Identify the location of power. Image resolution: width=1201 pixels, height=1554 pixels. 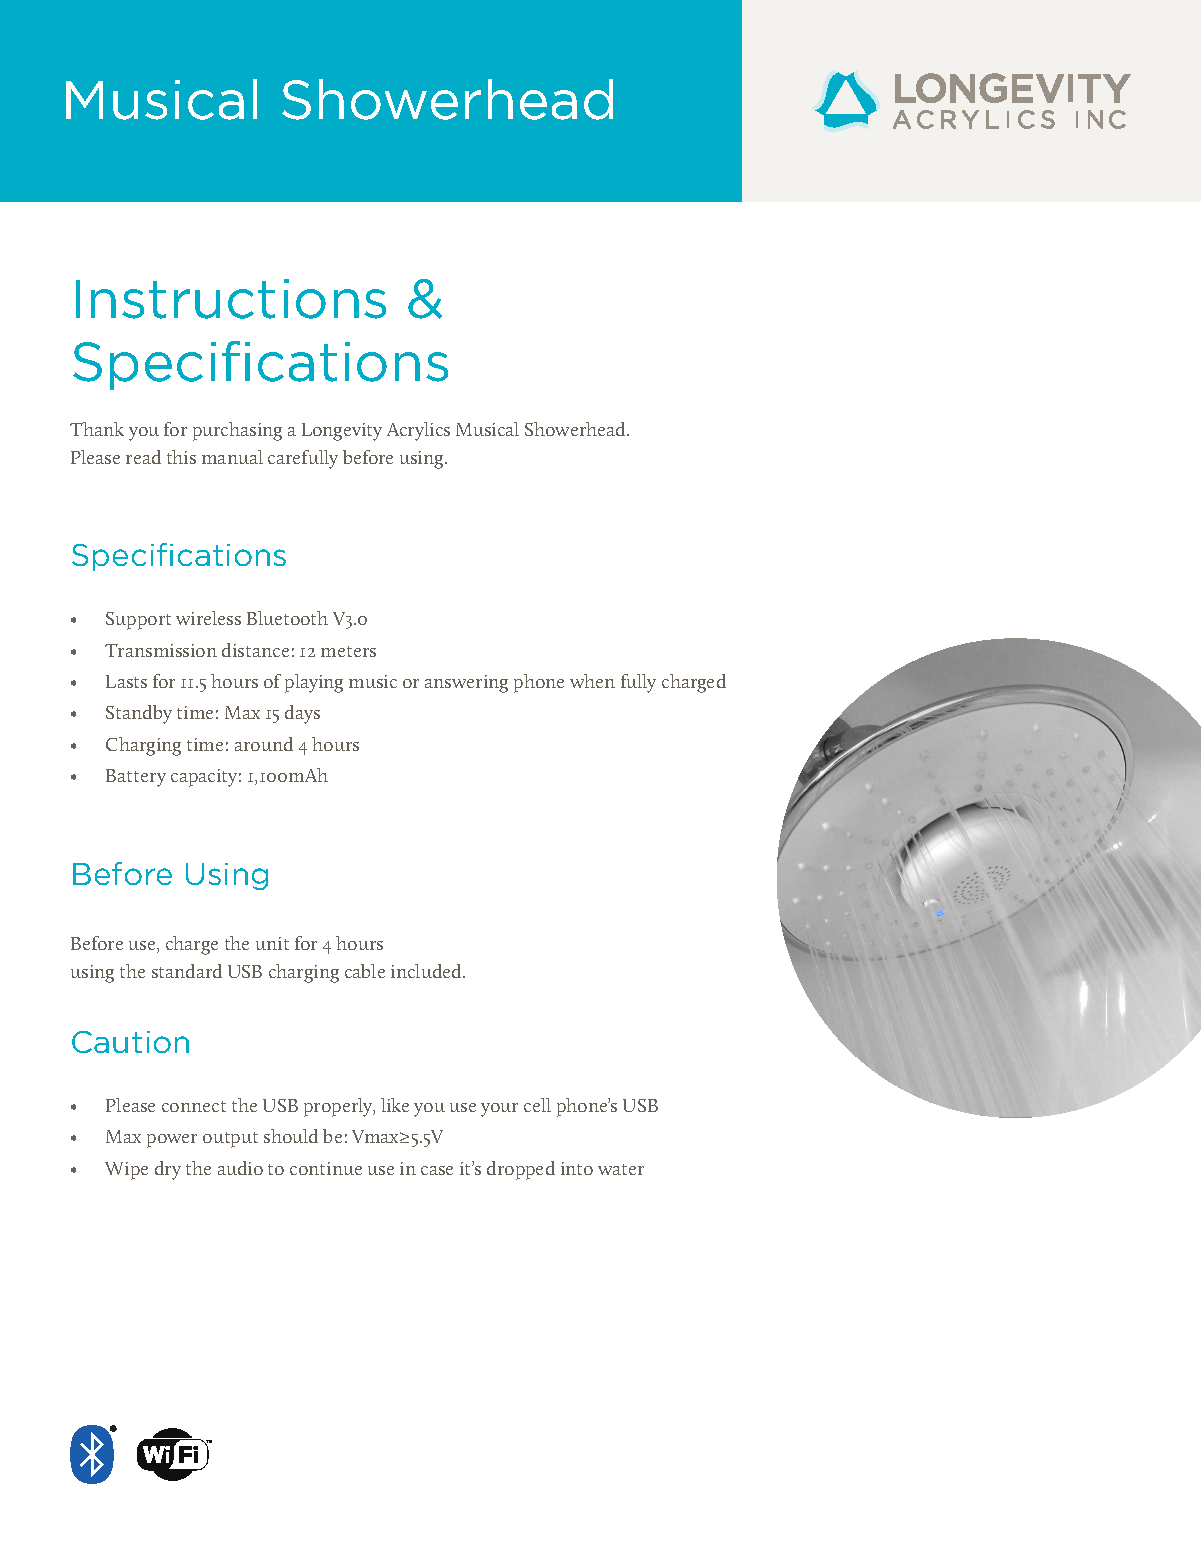
(172, 1141).
